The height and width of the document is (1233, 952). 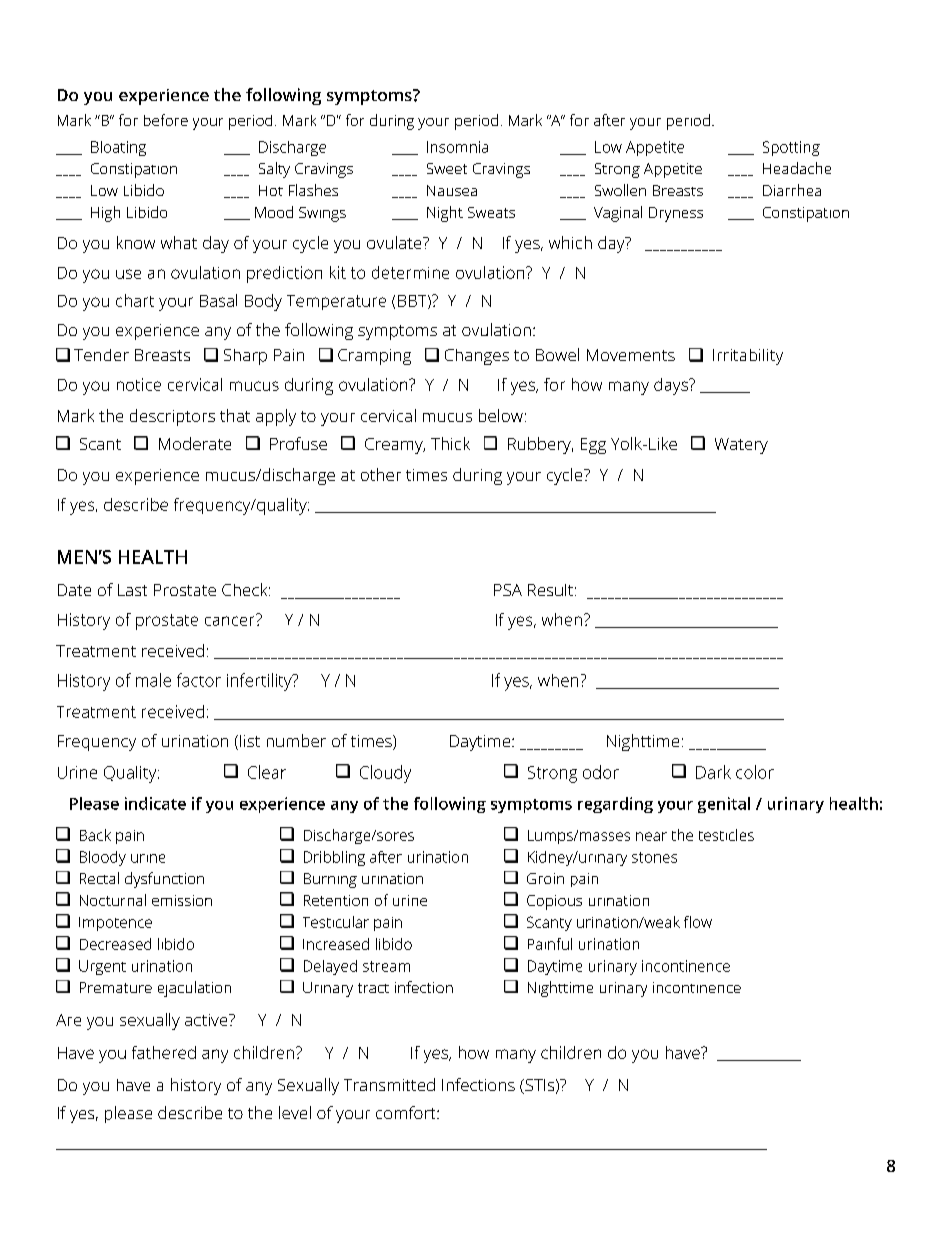 I want to click on indicate, so click(x=155, y=803).
